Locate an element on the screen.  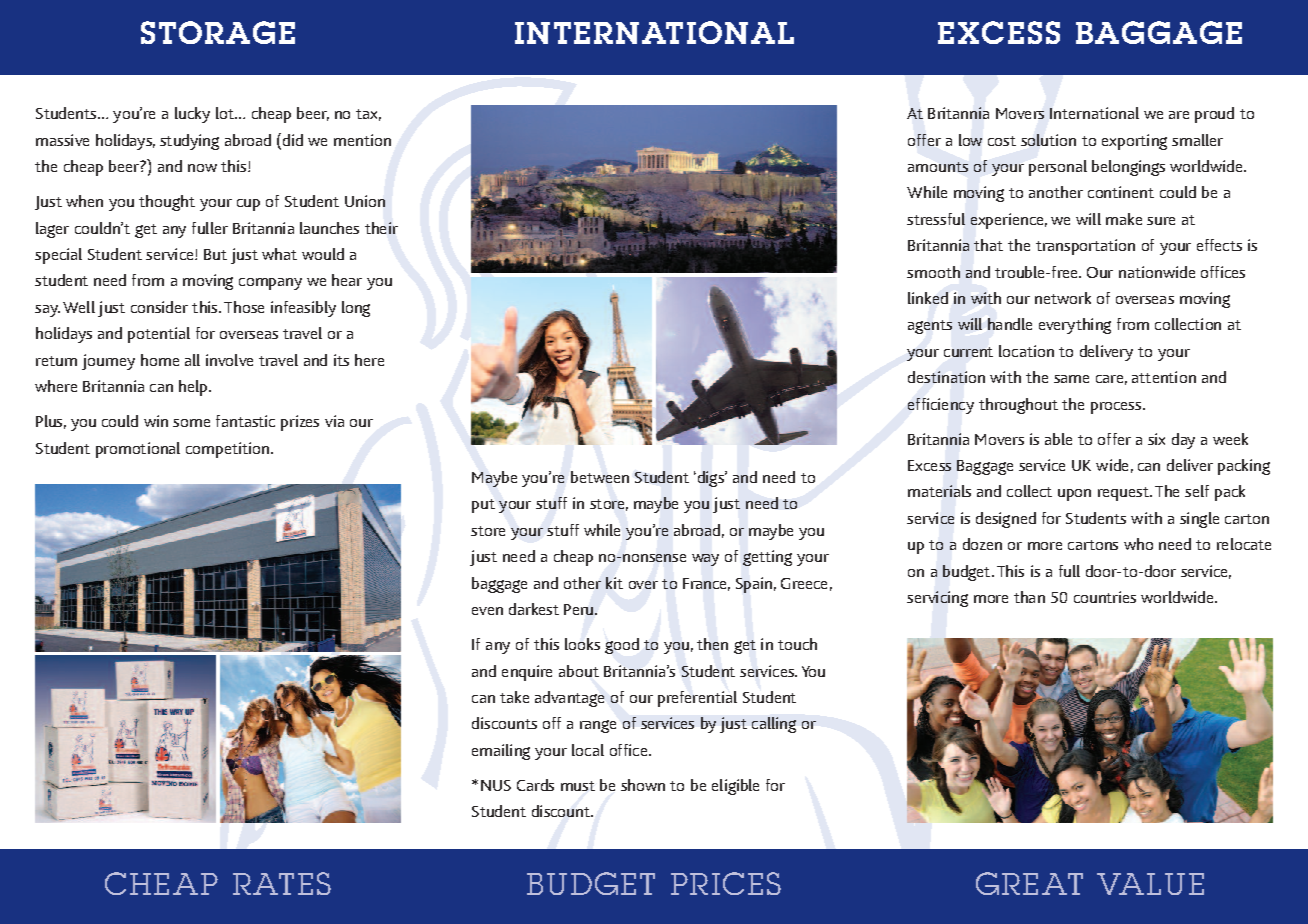
countries is located at coordinates (1105, 597).
